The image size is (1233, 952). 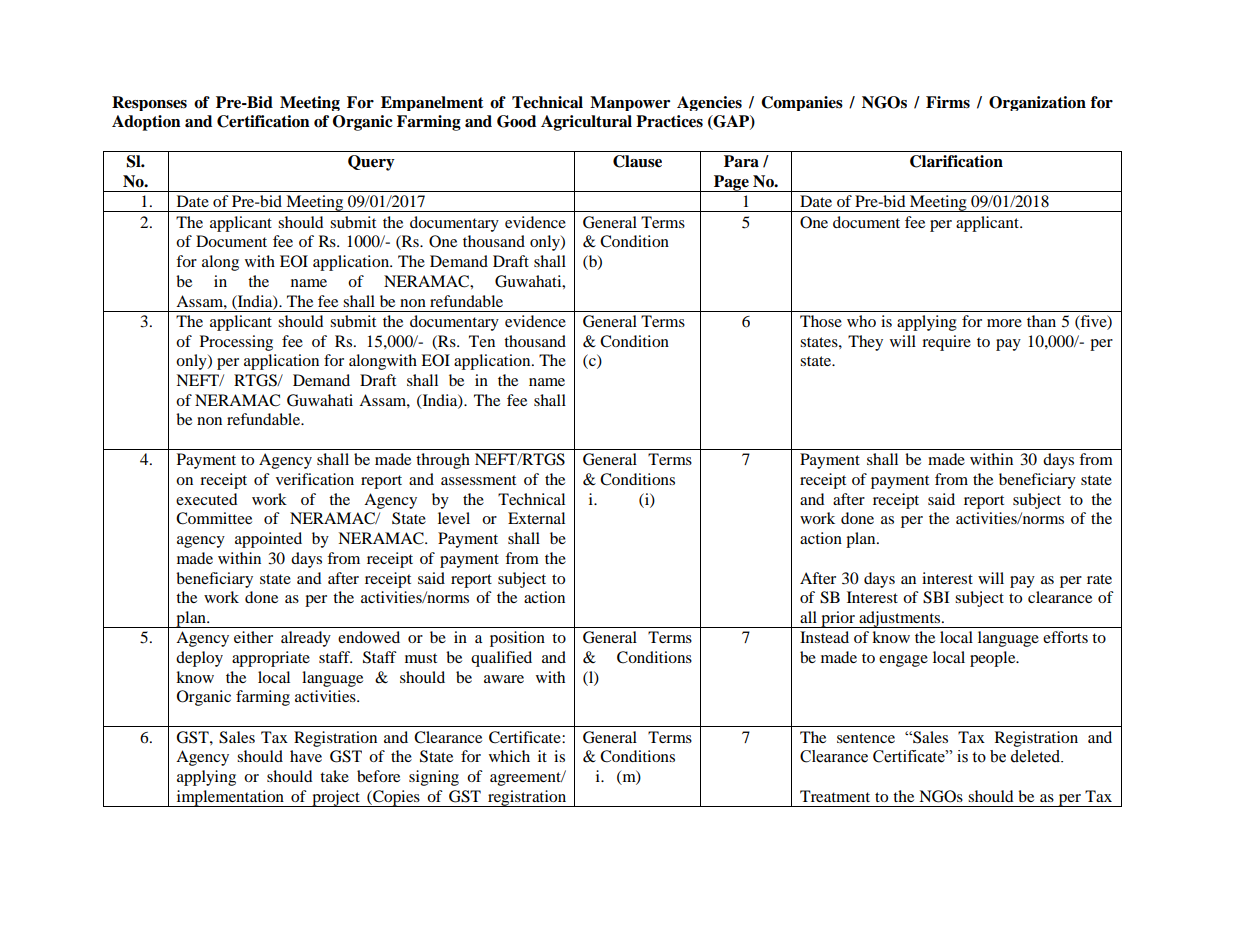 What do you see at coordinates (536, 518) in the document?
I see `External` at bounding box center [536, 518].
